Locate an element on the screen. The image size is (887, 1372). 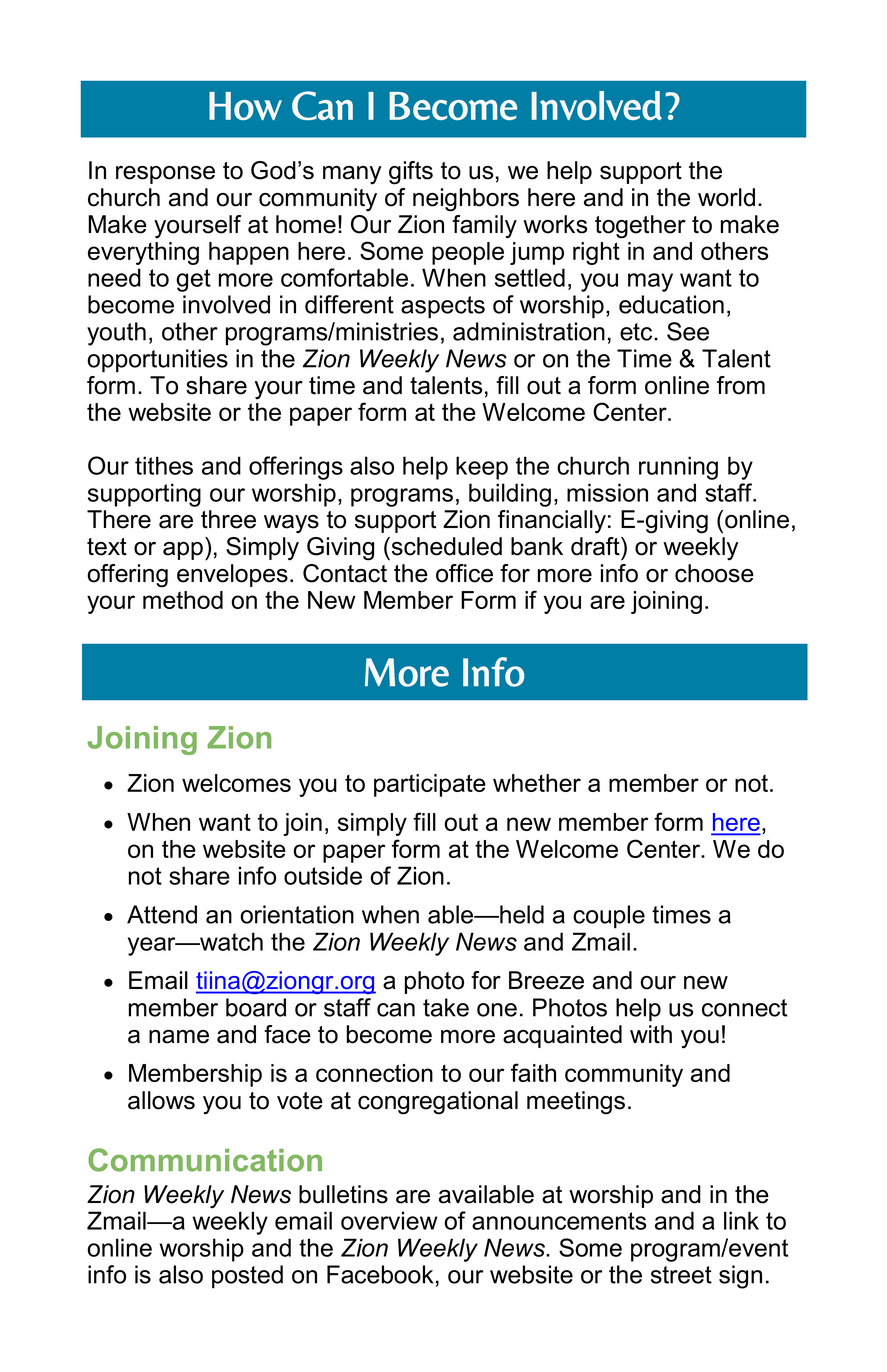
gifts is located at coordinates (411, 173).
